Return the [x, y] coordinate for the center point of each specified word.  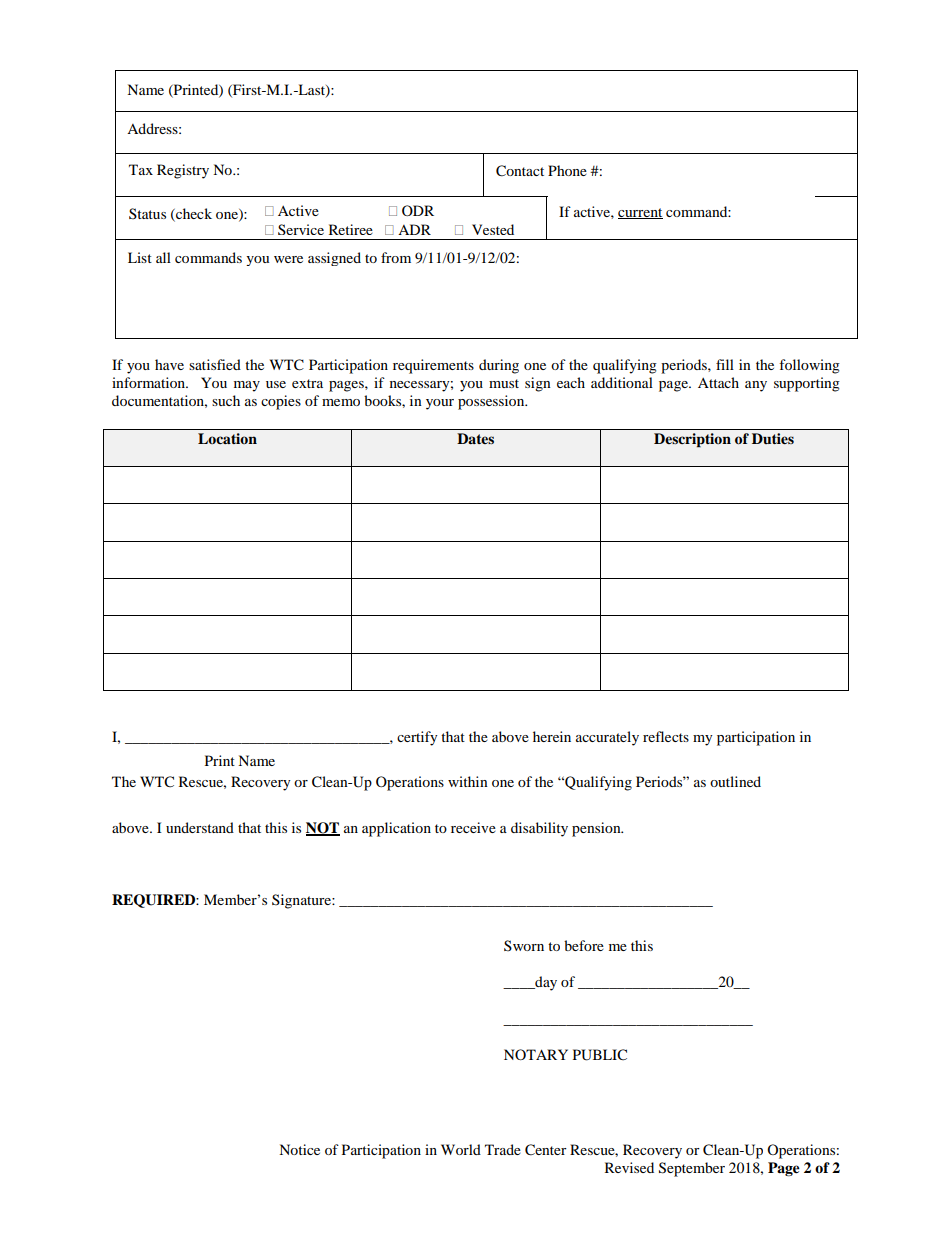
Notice [299, 1149]
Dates [475, 438]
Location [227, 438]
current [640, 213]
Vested [493, 229]
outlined [735, 781]
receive [473, 827]
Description [692, 440]
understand [200, 827]
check [193, 214]
